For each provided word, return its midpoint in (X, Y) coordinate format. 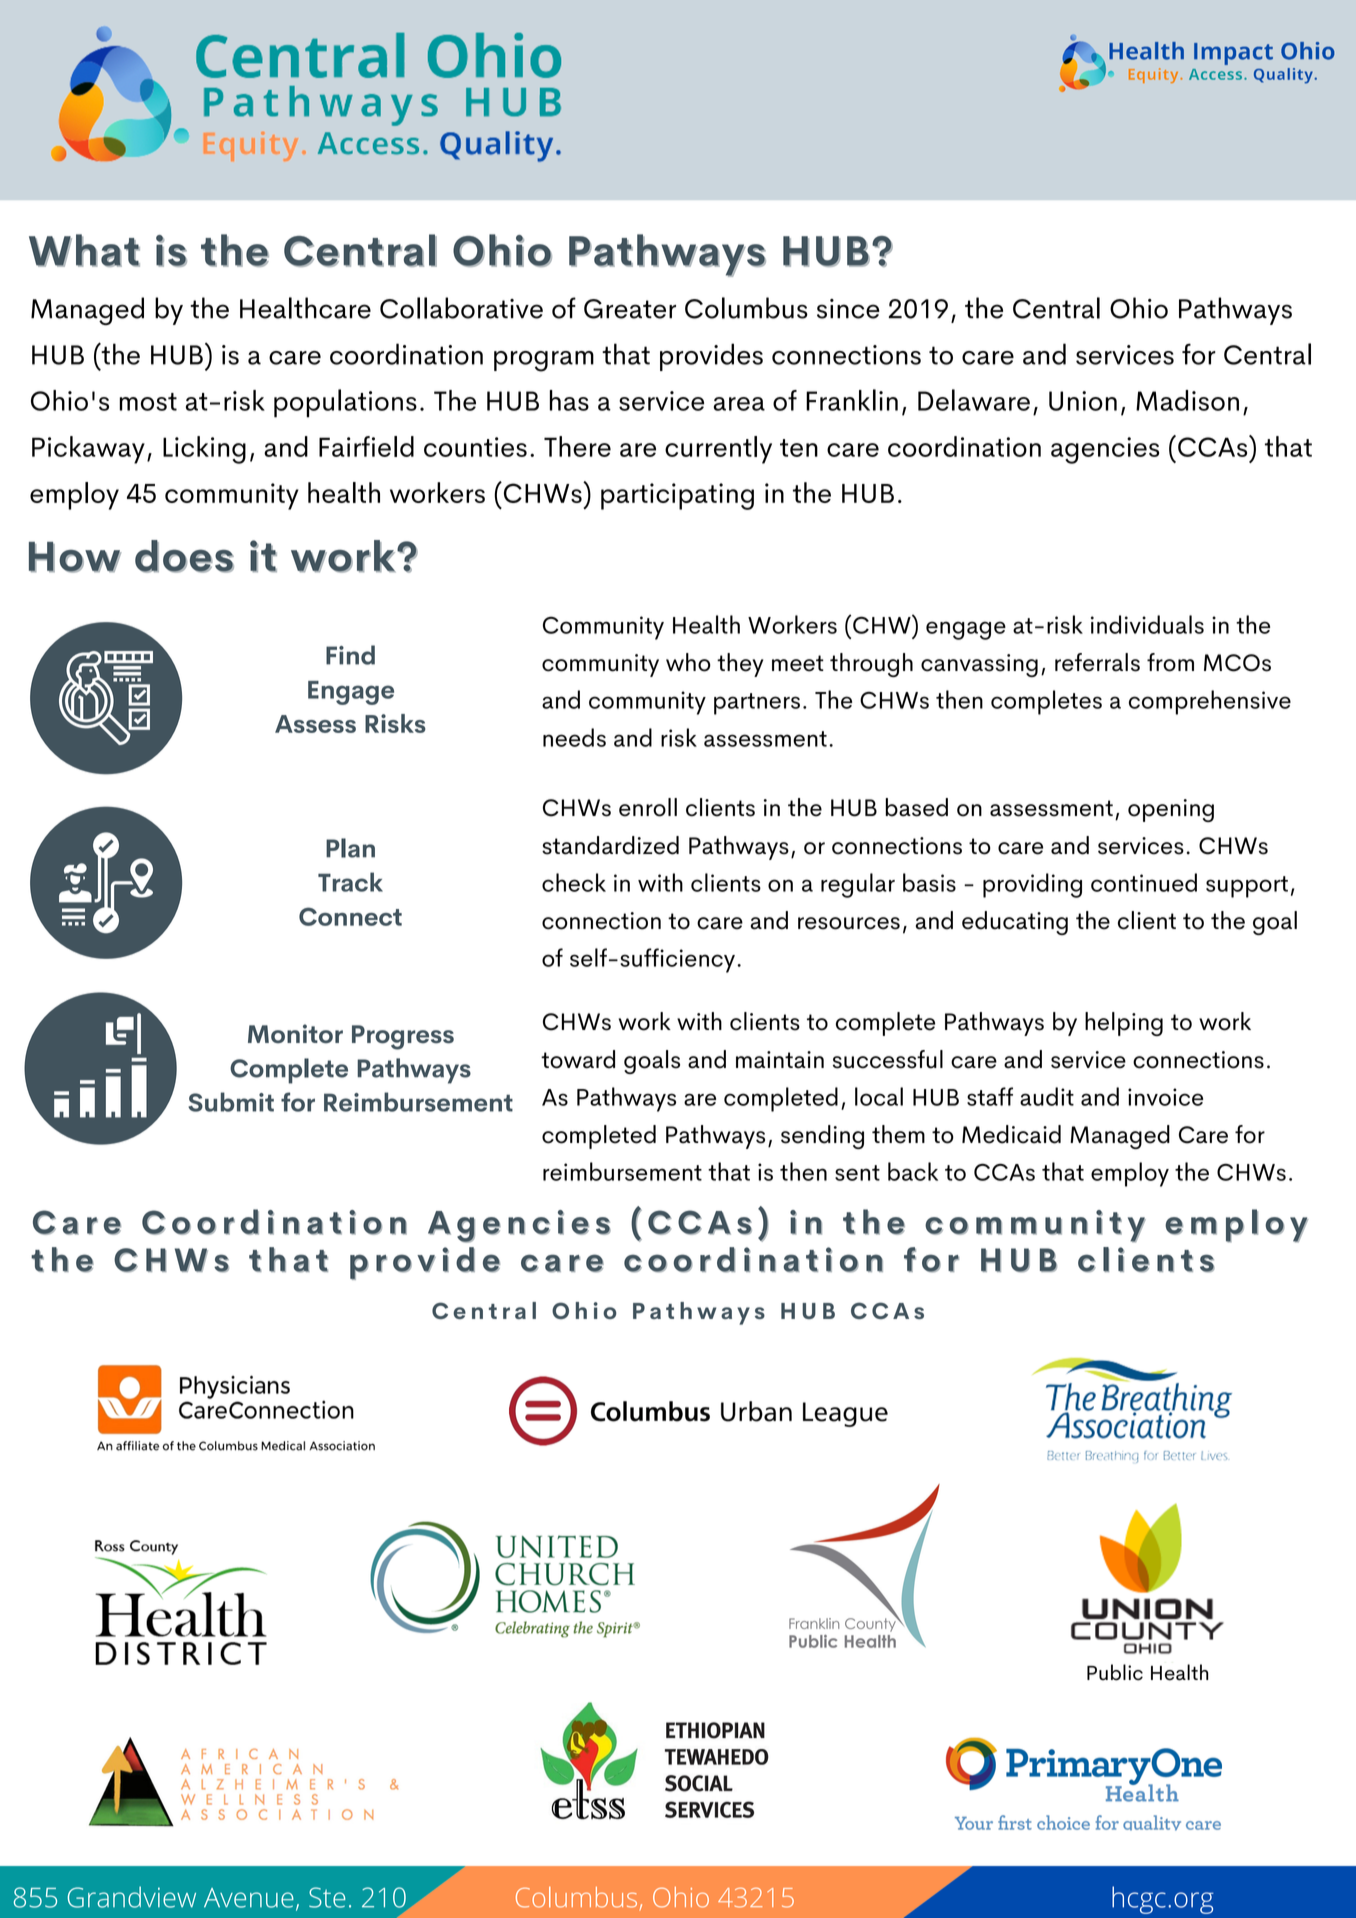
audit (1047, 1096)
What (84, 250)
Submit (231, 1102)
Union (1083, 401)
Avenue (249, 1898)
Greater (630, 309)
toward (578, 1059)
